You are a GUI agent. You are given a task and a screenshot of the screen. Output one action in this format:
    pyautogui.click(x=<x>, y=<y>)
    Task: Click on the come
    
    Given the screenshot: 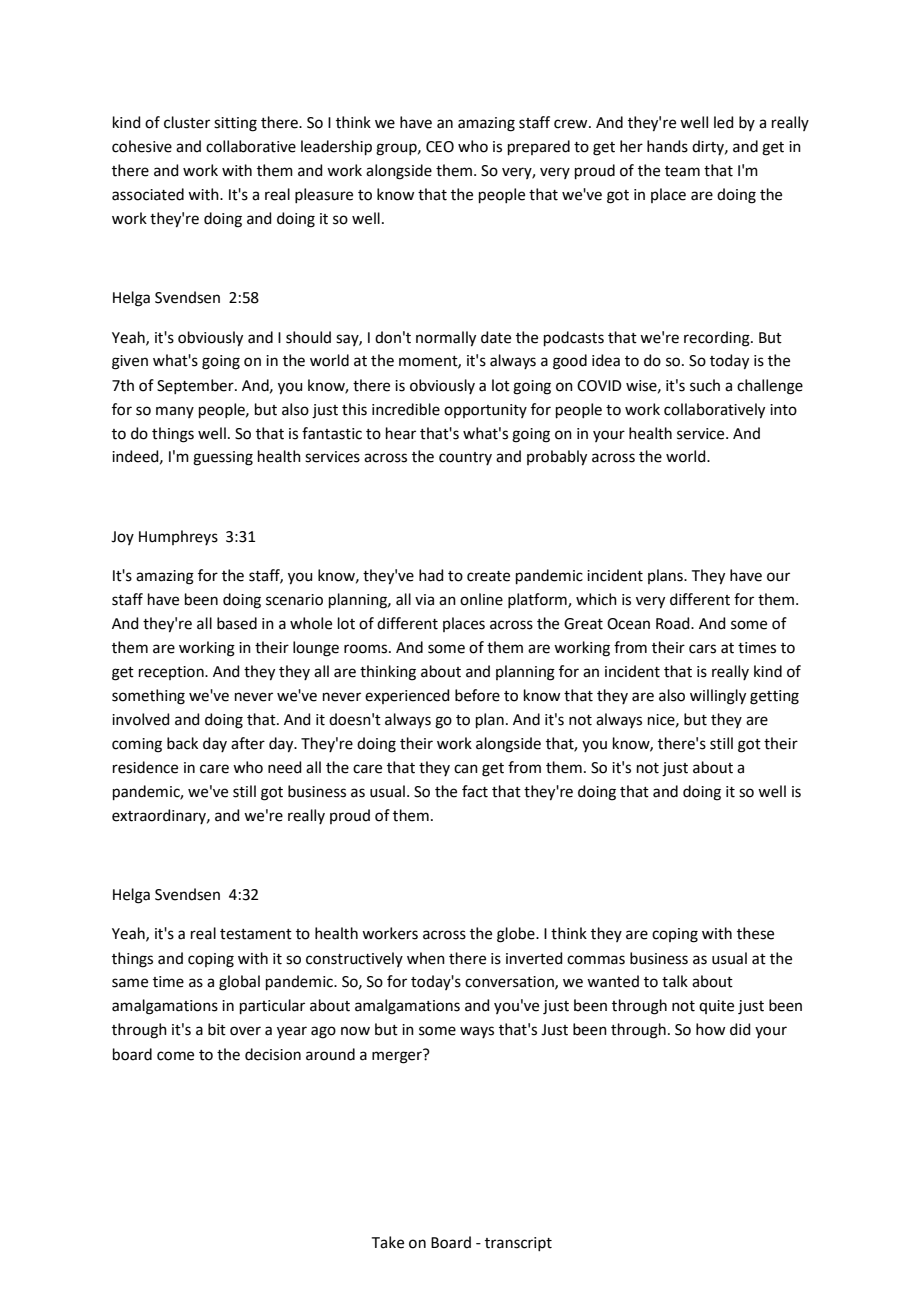 What is the action you would take?
    pyautogui.click(x=175, y=1056)
